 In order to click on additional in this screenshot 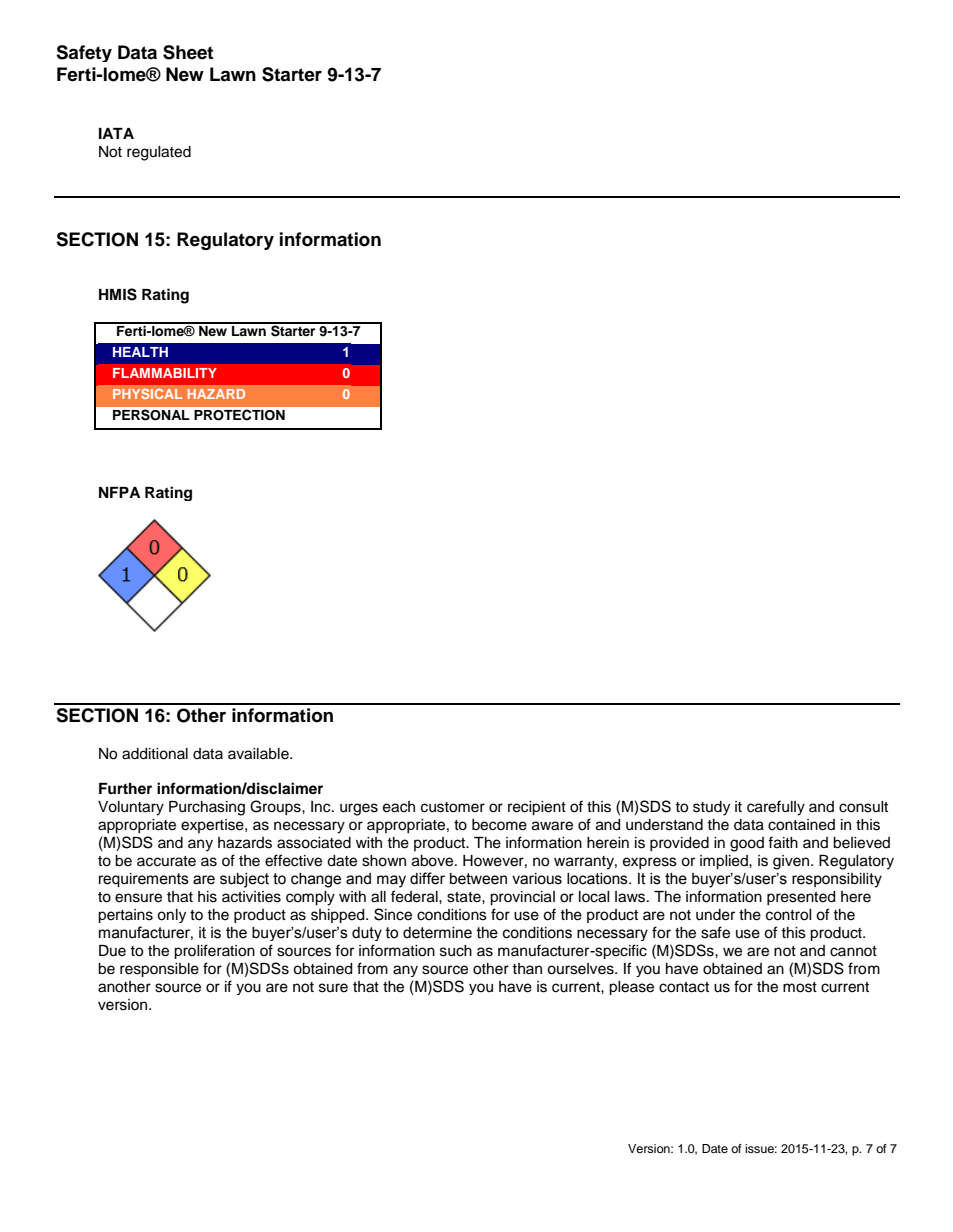, I will do `click(155, 754)`.
